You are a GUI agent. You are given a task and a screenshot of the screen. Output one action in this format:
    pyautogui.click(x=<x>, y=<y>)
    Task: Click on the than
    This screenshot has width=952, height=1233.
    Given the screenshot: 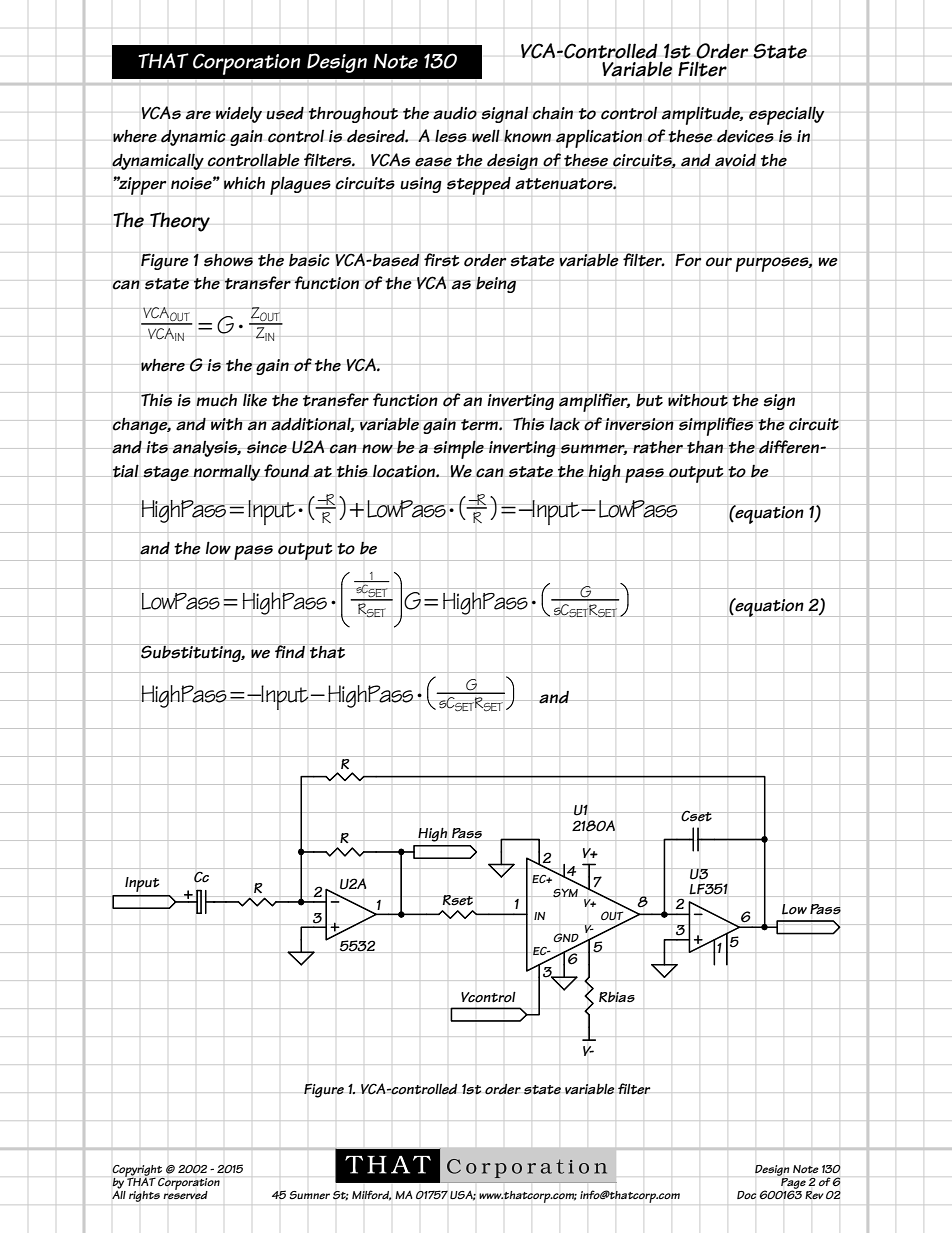 What is the action you would take?
    pyautogui.click(x=705, y=447)
